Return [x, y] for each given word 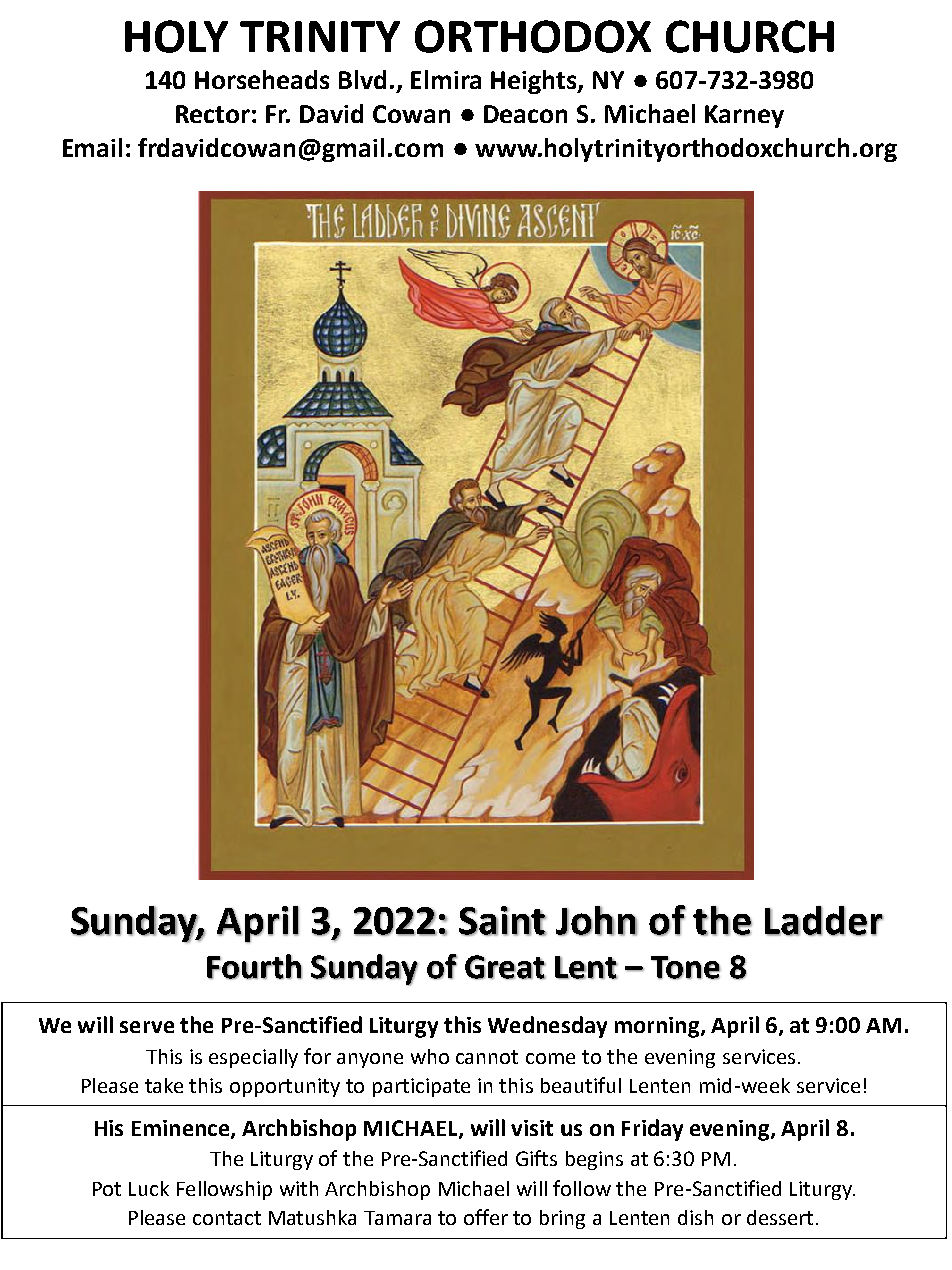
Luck [149, 1188]
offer [486, 1217]
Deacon [525, 114]
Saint [502, 921]
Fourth [254, 967]
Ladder [824, 921]
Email [92, 147]
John [596, 921]
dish [695, 1217]
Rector [213, 114]
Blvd [362, 79]
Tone [685, 968]
